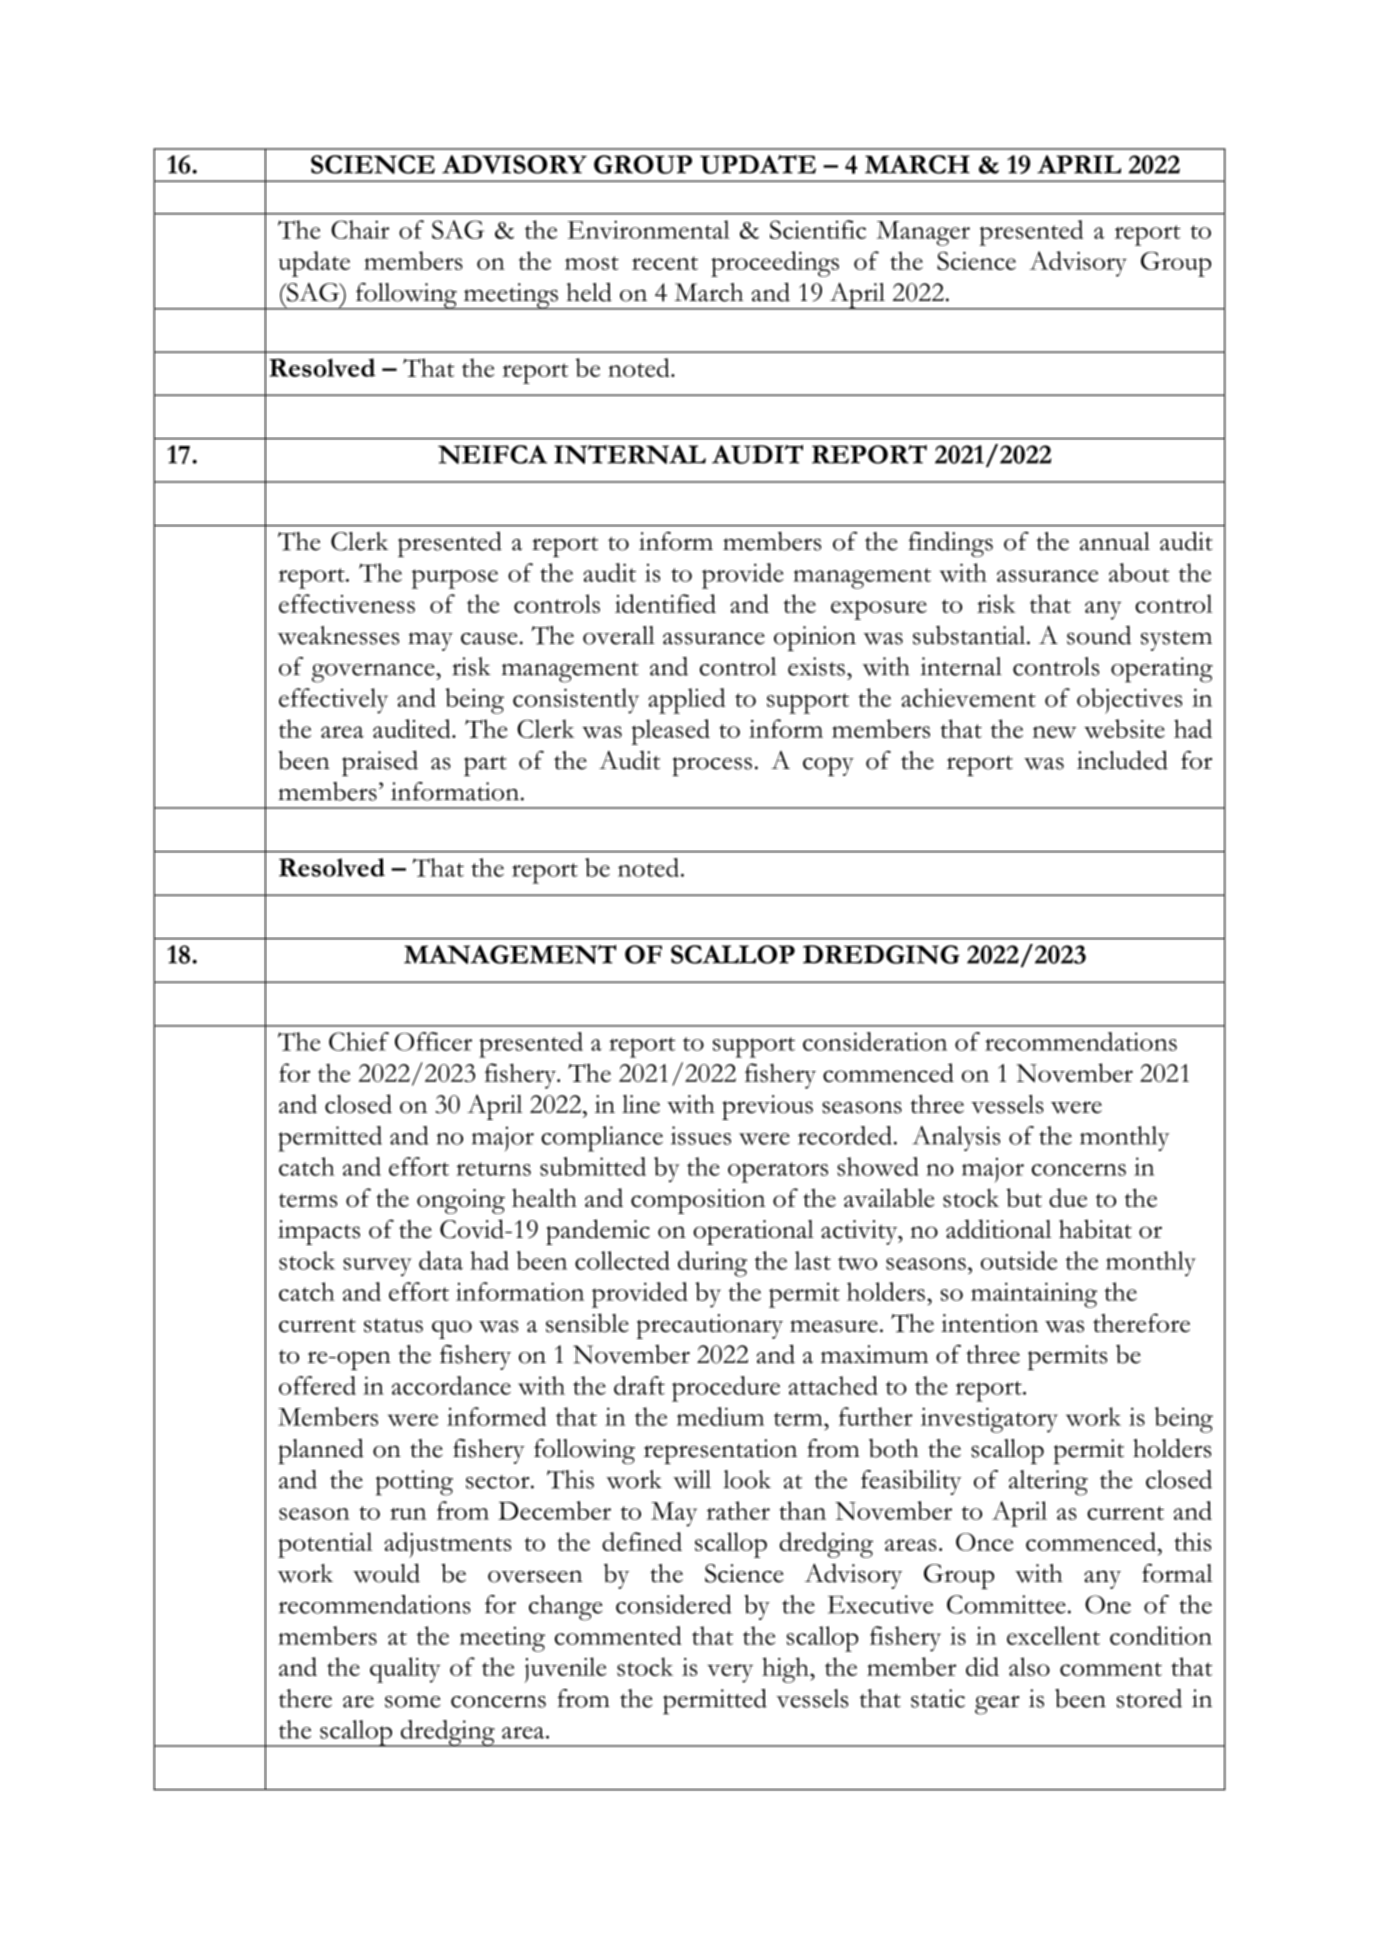 This image has height=1950, width=1379. What do you see at coordinates (1054, 732) in the image?
I see `new` at bounding box center [1054, 732].
